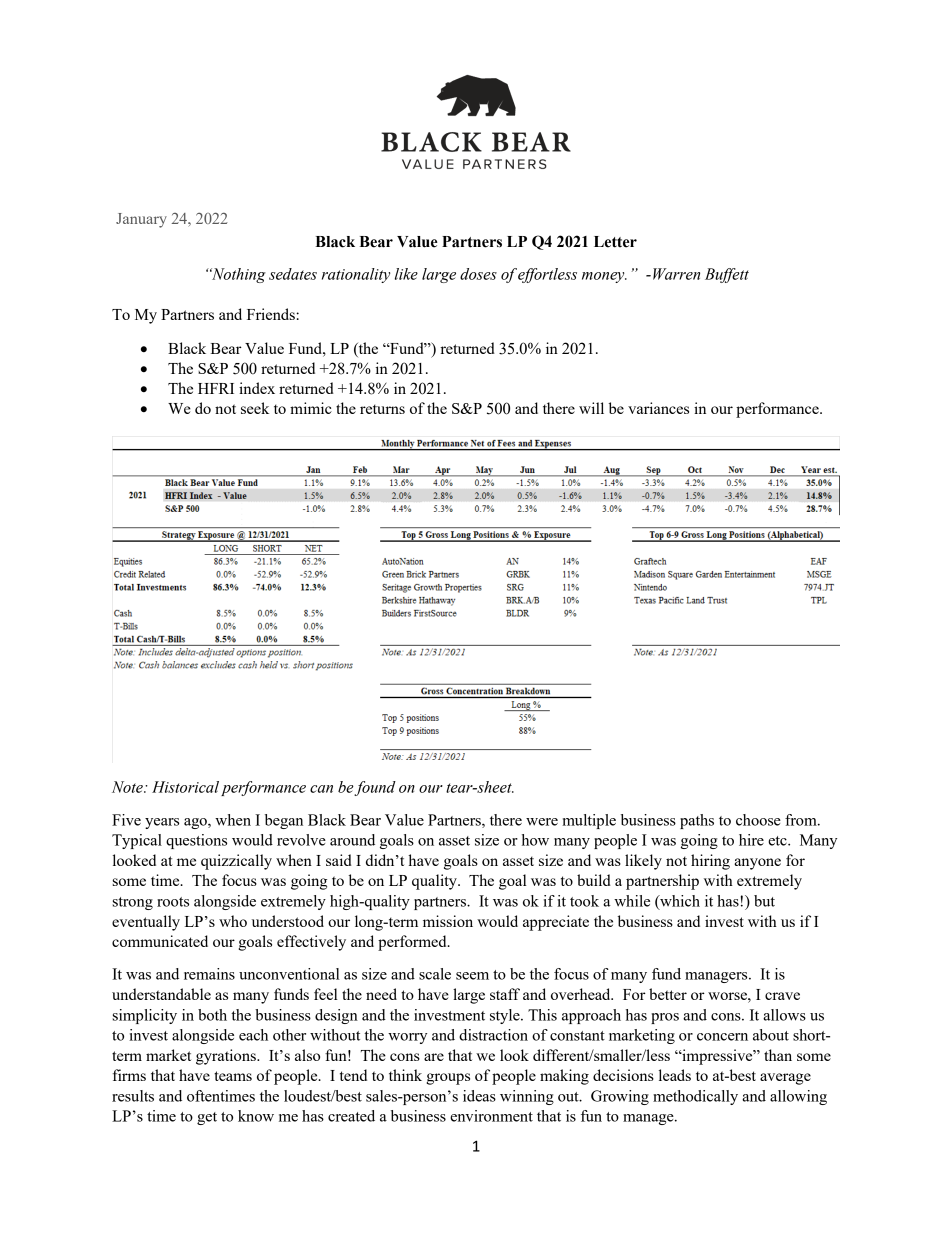 This image has width=952, height=1233. Describe the element at coordinates (764, 901) in the image. I see `but` at that location.
